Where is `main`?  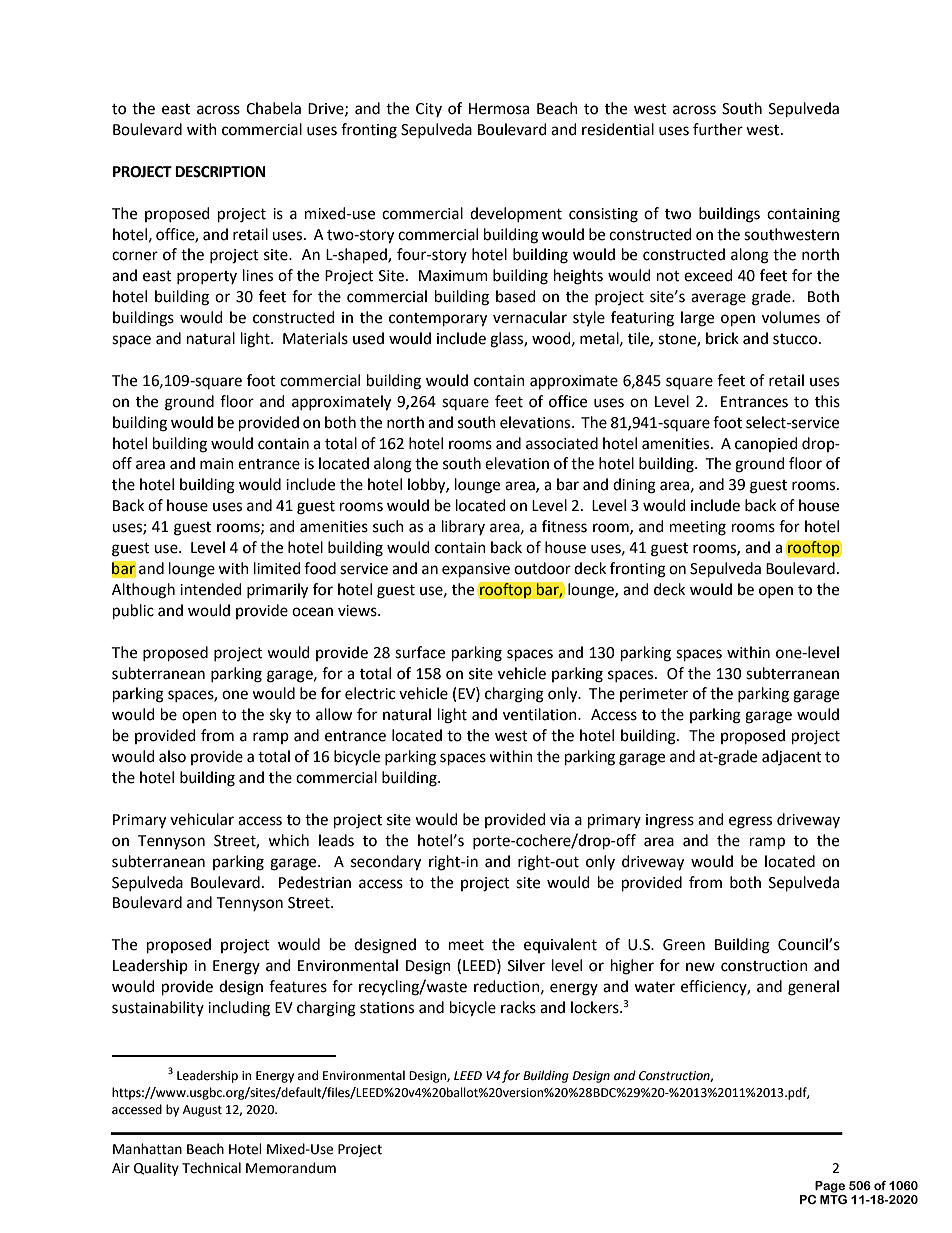
main is located at coordinates (217, 464).
